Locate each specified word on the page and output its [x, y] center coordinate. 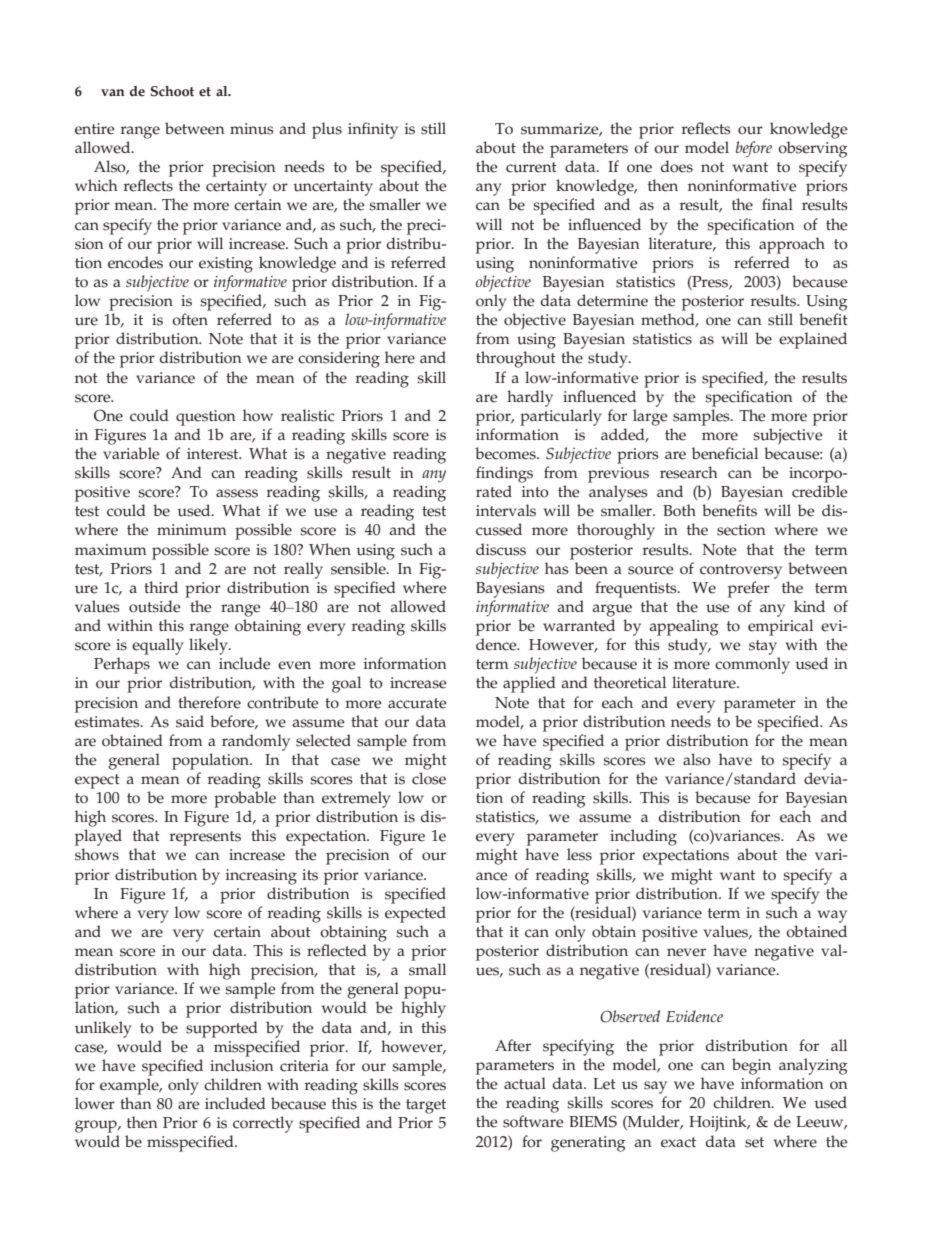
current [531, 167]
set [754, 1142]
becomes [506, 453]
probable [245, 799]
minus [252, 129]
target [426, 1106]
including [643, 837]
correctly [263, 1124]
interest [214, 454]
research [689, 472]
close [429, 778]
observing [813, 149]
